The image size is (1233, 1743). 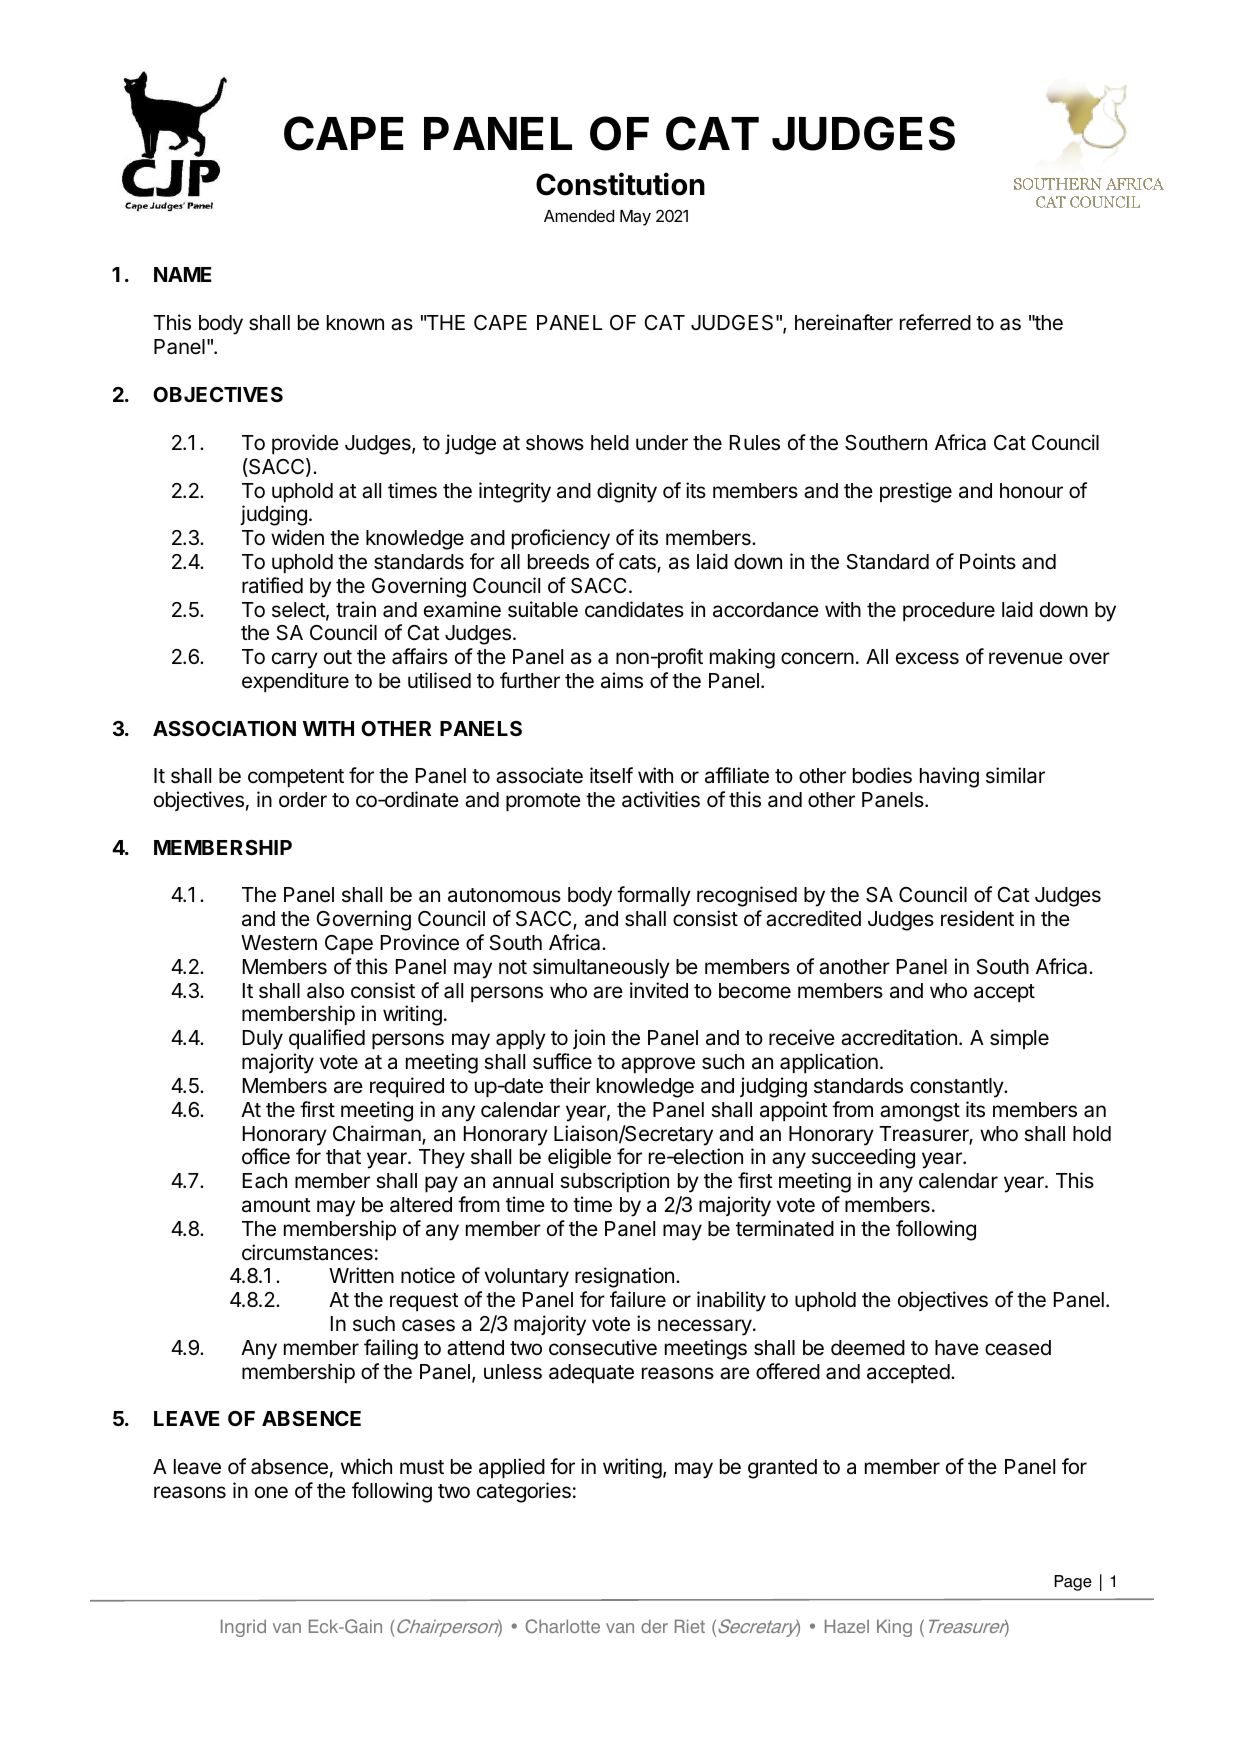 What do you see at coordinates (654, 896) in the page?
I see `formally` at bounding box center [654, 896].
